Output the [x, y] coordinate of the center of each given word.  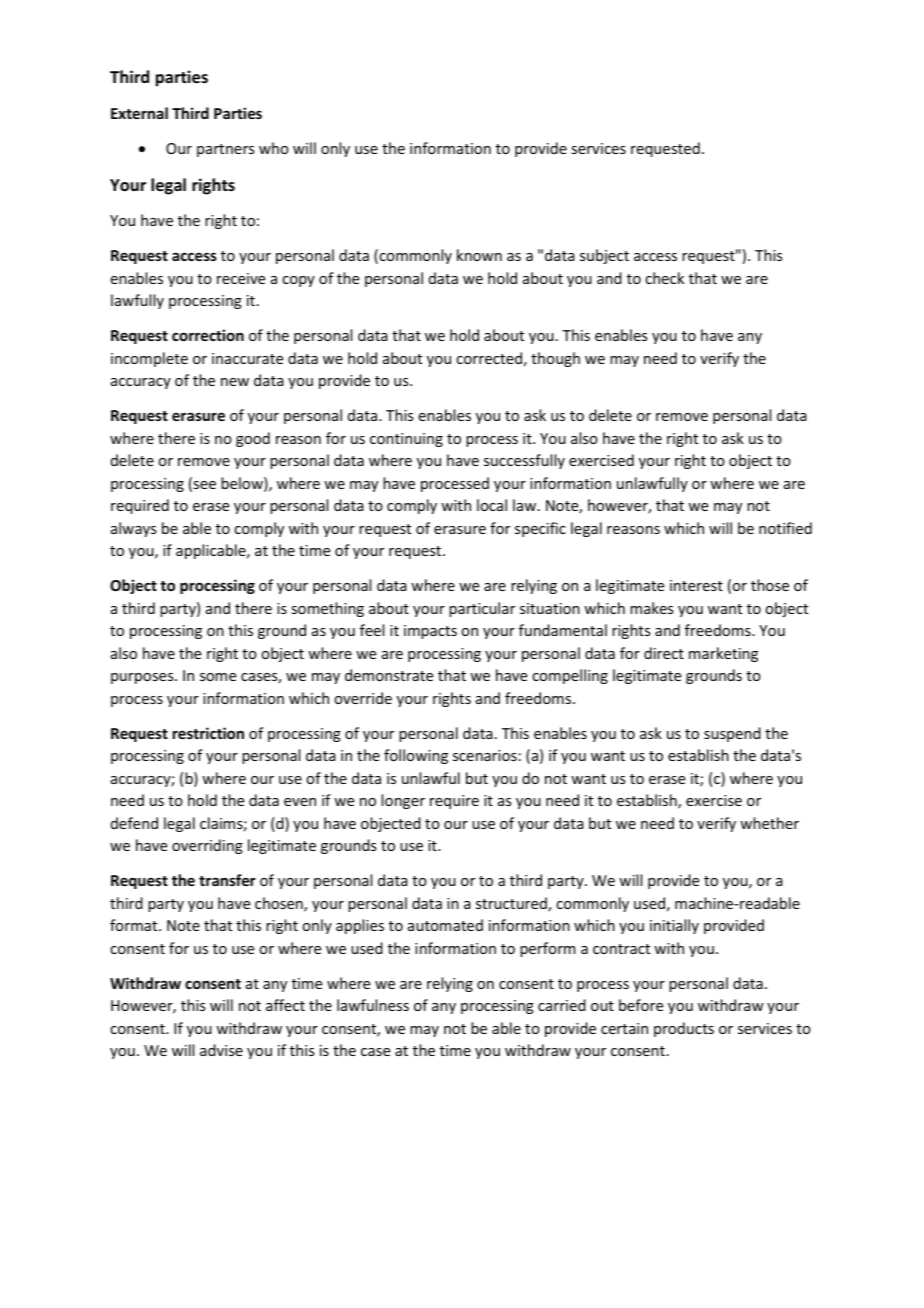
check [664, 278]
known [479, 255]
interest [696, 585]
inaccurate [247, 358]
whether [769, 823]
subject [604, 256]
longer [403, 801]
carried [562, 1005]
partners [225, 150]
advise [221, 1050]
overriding [207, 846]
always [133, 529]
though [555, 359]
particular [482, 609]
